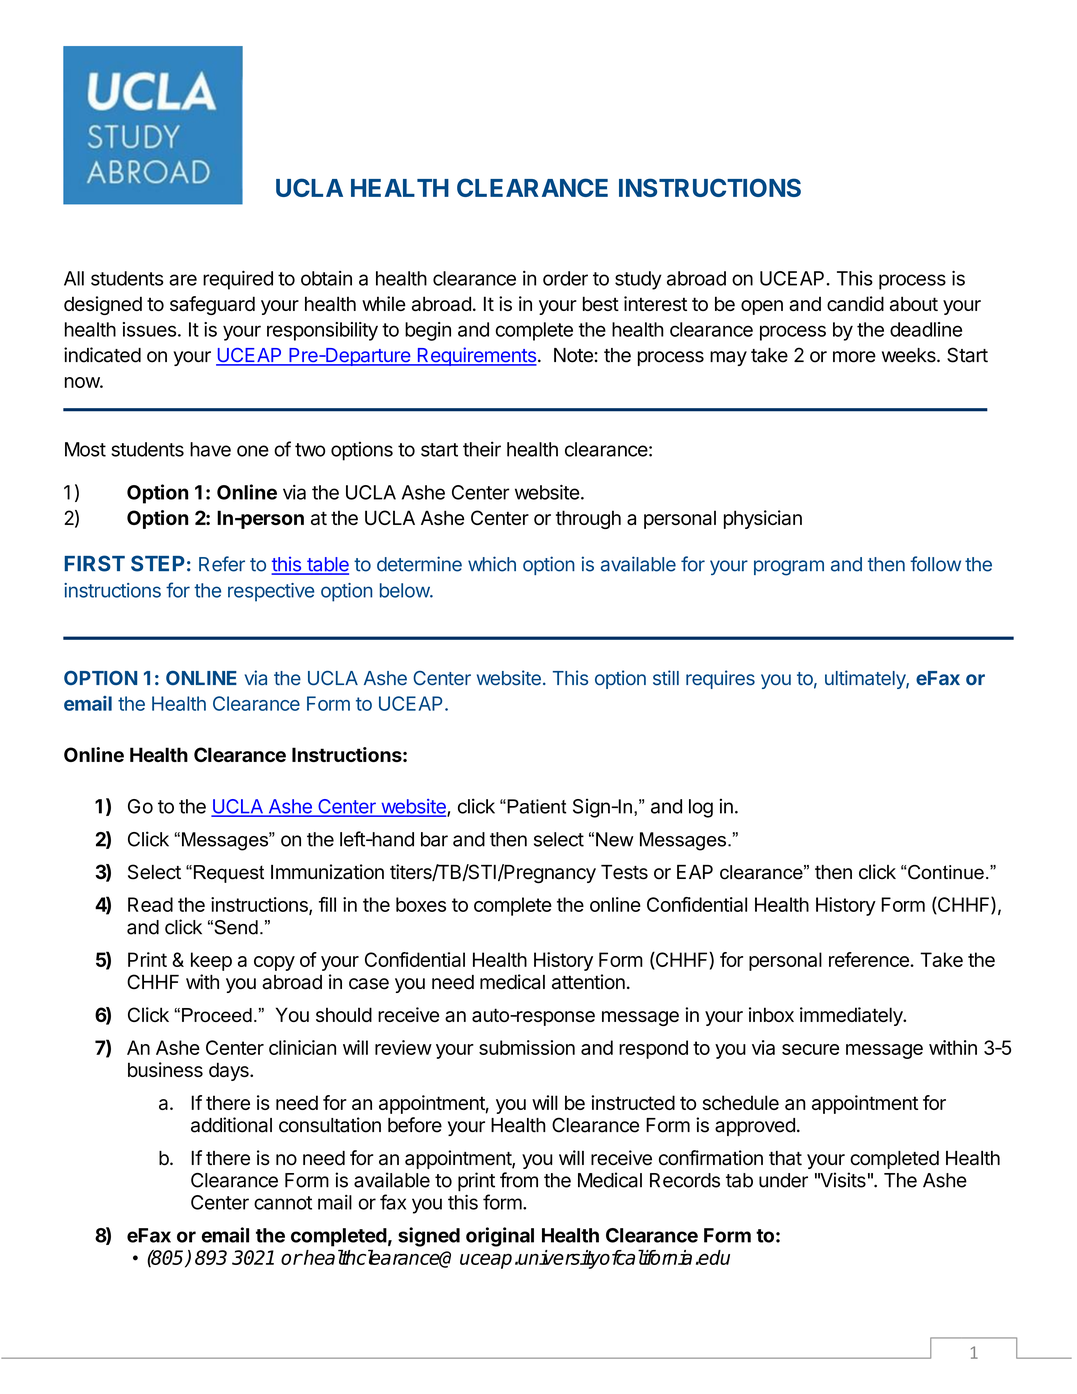 Image resolution: width=1077 pixels, height=1394 pixels. I want to click on candid, so click(855, 303).
